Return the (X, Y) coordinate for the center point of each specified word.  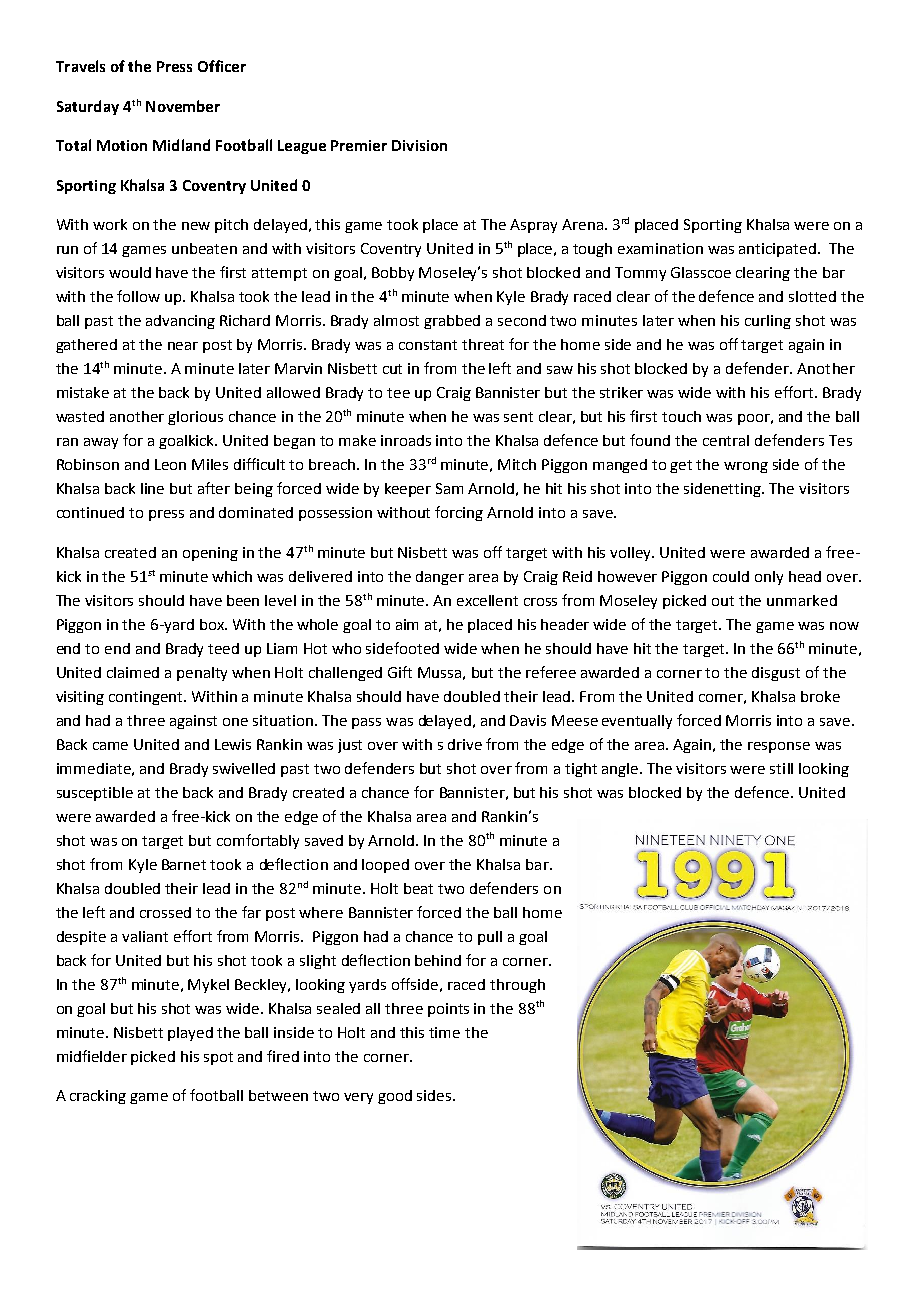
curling (768, 322)
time (444, 1032)
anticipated (779, 250)
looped (385, 866)
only (769, 578)
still (781, 768)
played (190, 1034)
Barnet (184, 864)
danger (440, 578)
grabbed (452, 322)
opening (210, 554)
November (183, 106)
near (183, 346)
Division (419, 145)
